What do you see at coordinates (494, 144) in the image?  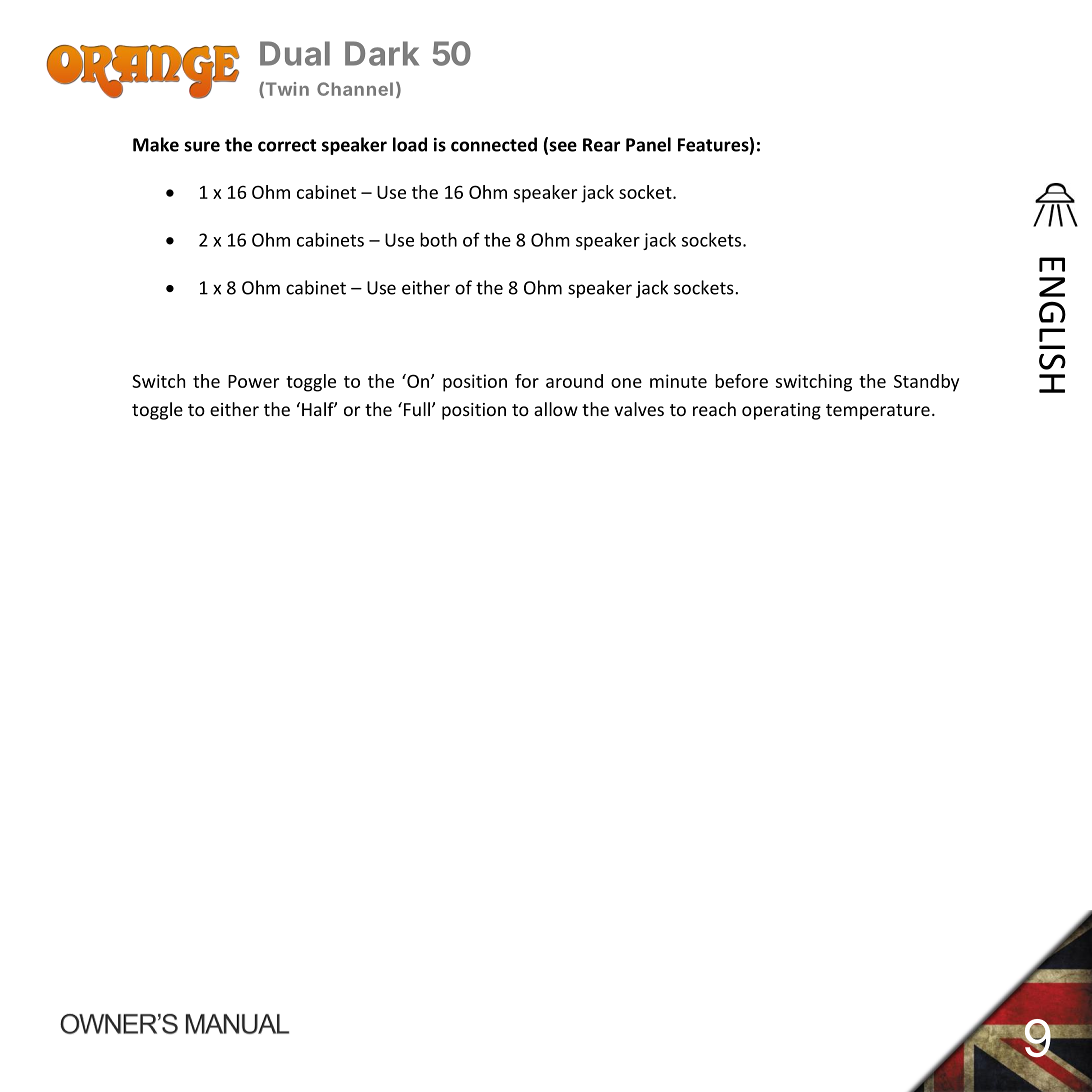 I see `connected` at bounding box center [494, 144].
